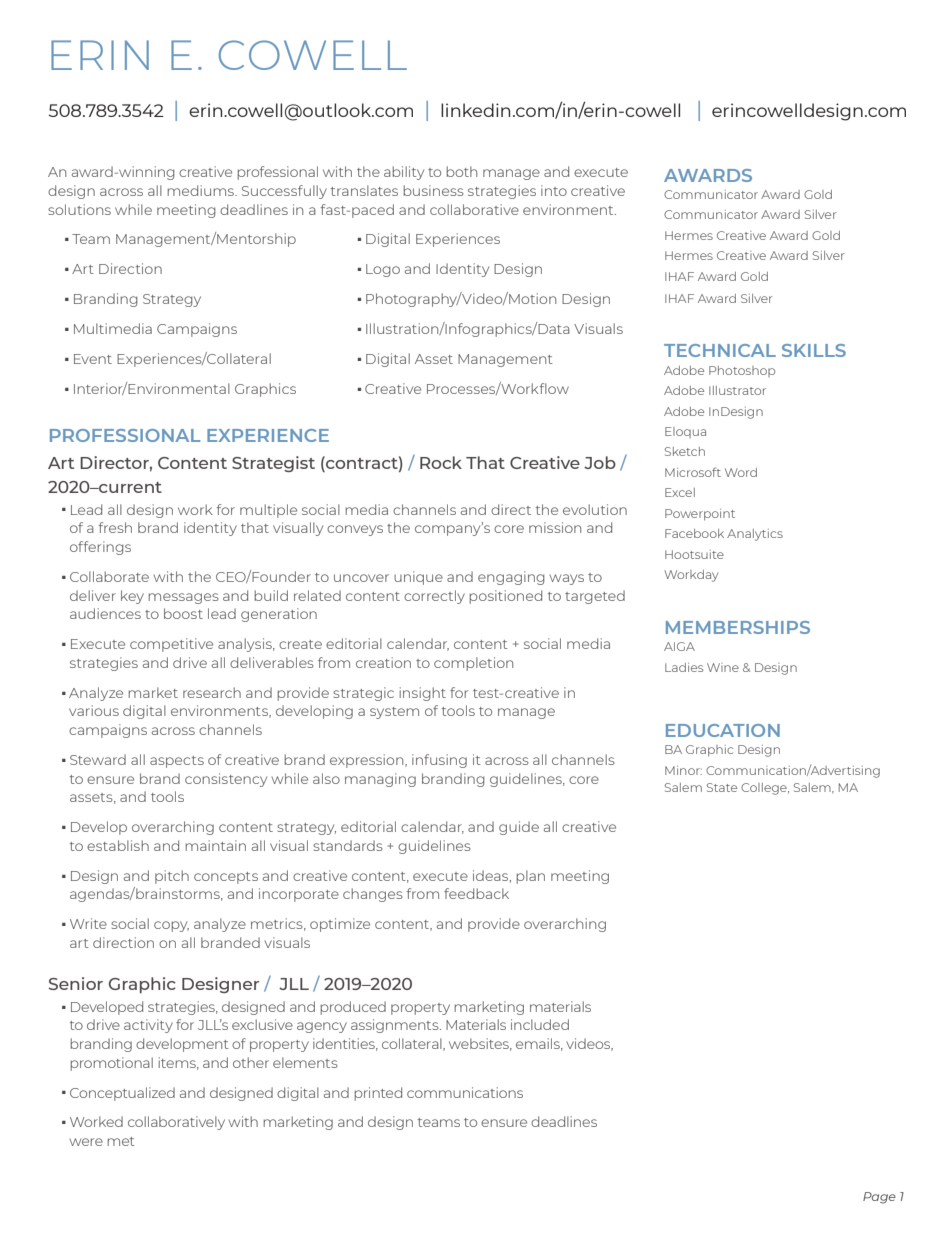 The height and width of the screenshot is (1233, 952). What do you see at coordinates (554, 190) in the screenshot?
I see `into` at bounding box center [554, 190].
